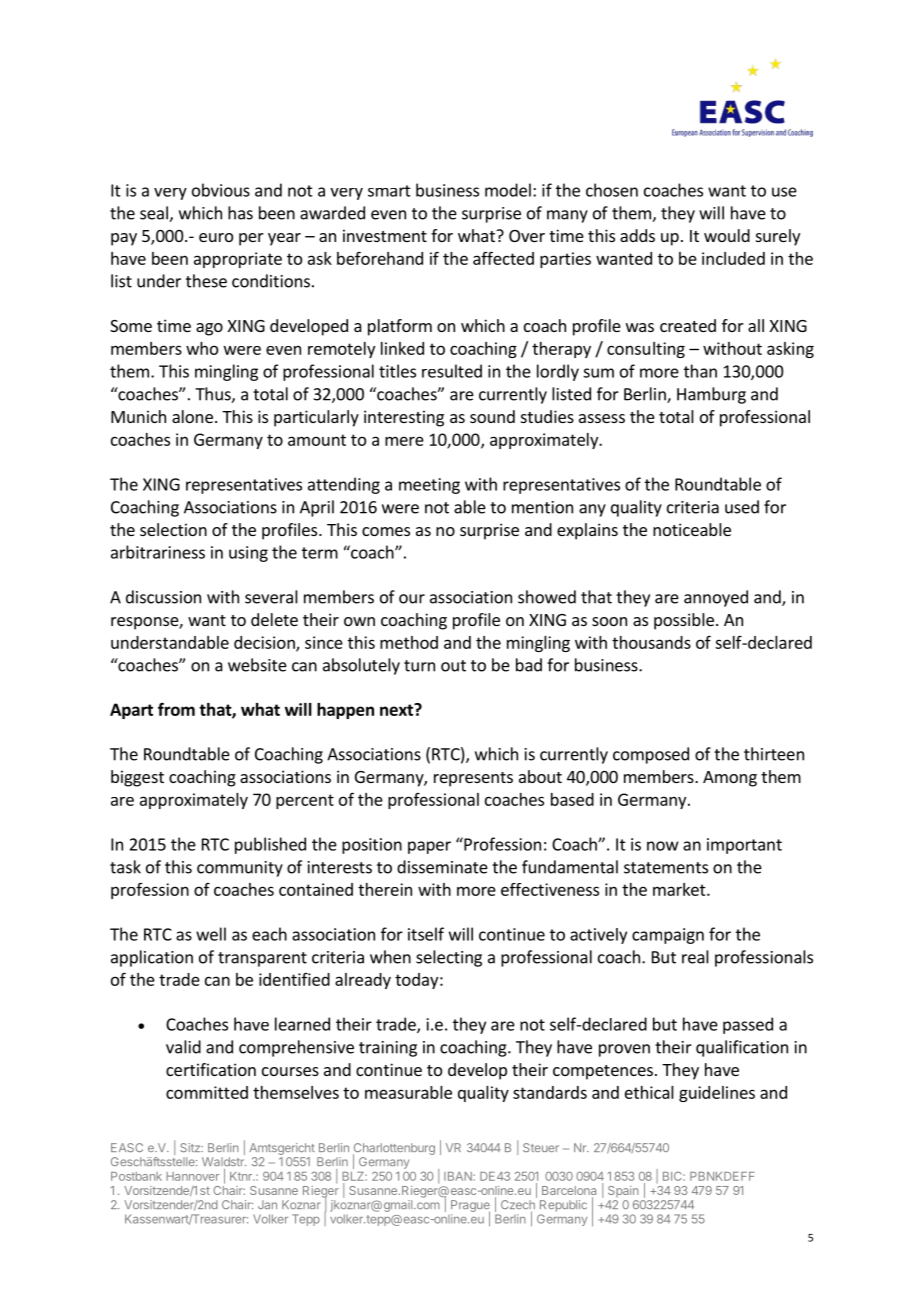 The height and width of the image is (1308, 924). I want to click on from, so click(176, 709).
